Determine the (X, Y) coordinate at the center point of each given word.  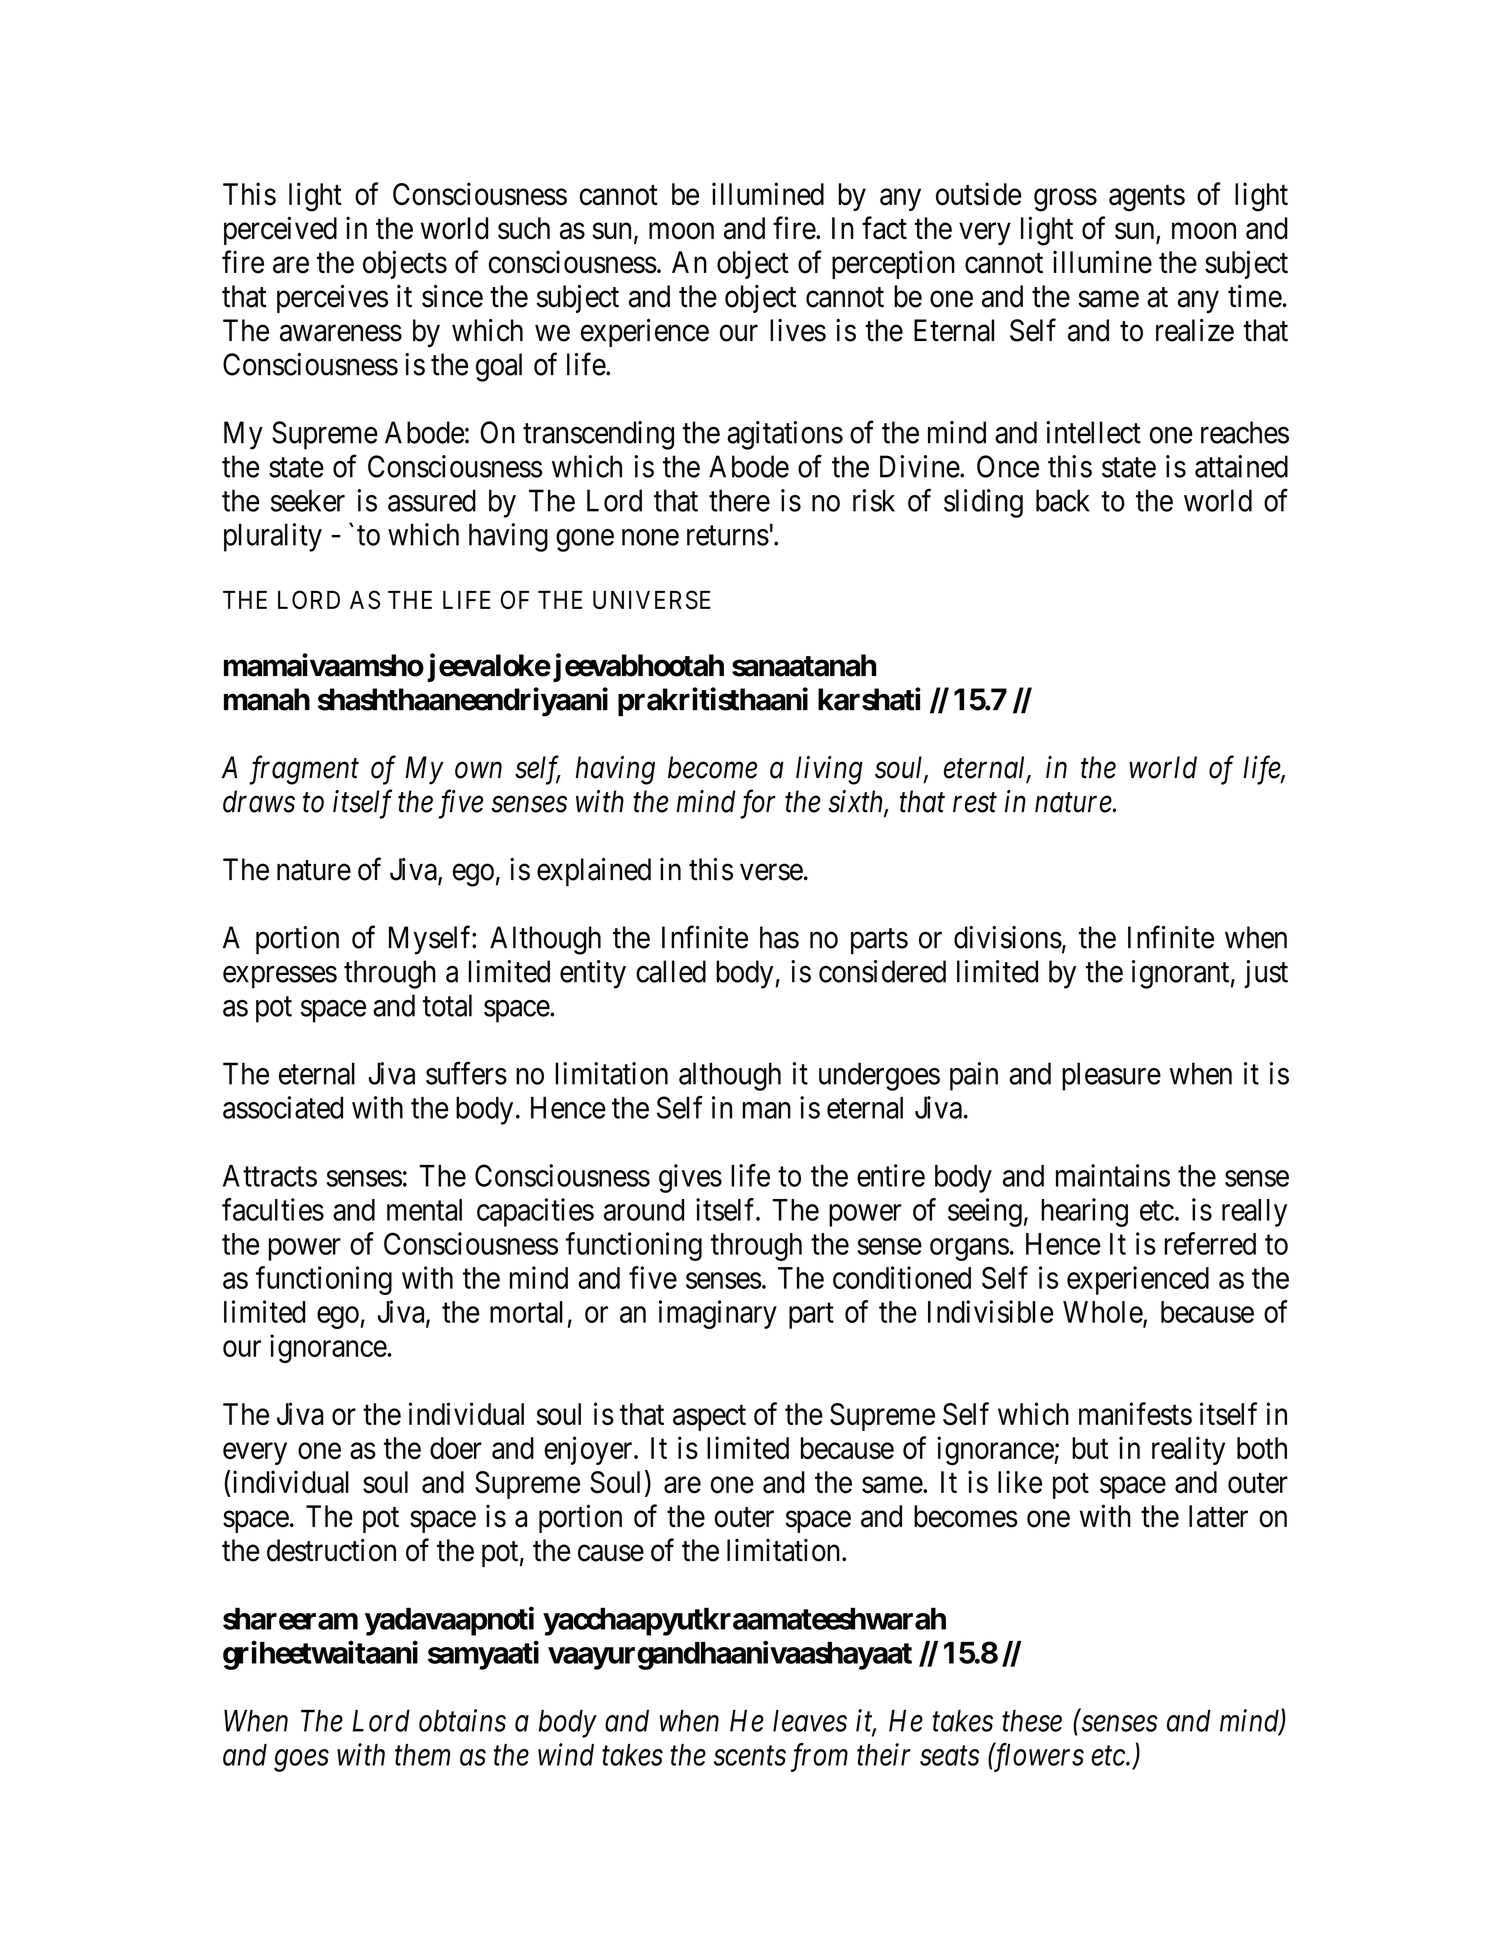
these (1032, 1720)
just (1266, 974)
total (447, 1005)
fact (884, 228)
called (671, 971)
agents (1147, 198)
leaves (810, 1720)
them (423, 1755)
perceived (280, 230)
